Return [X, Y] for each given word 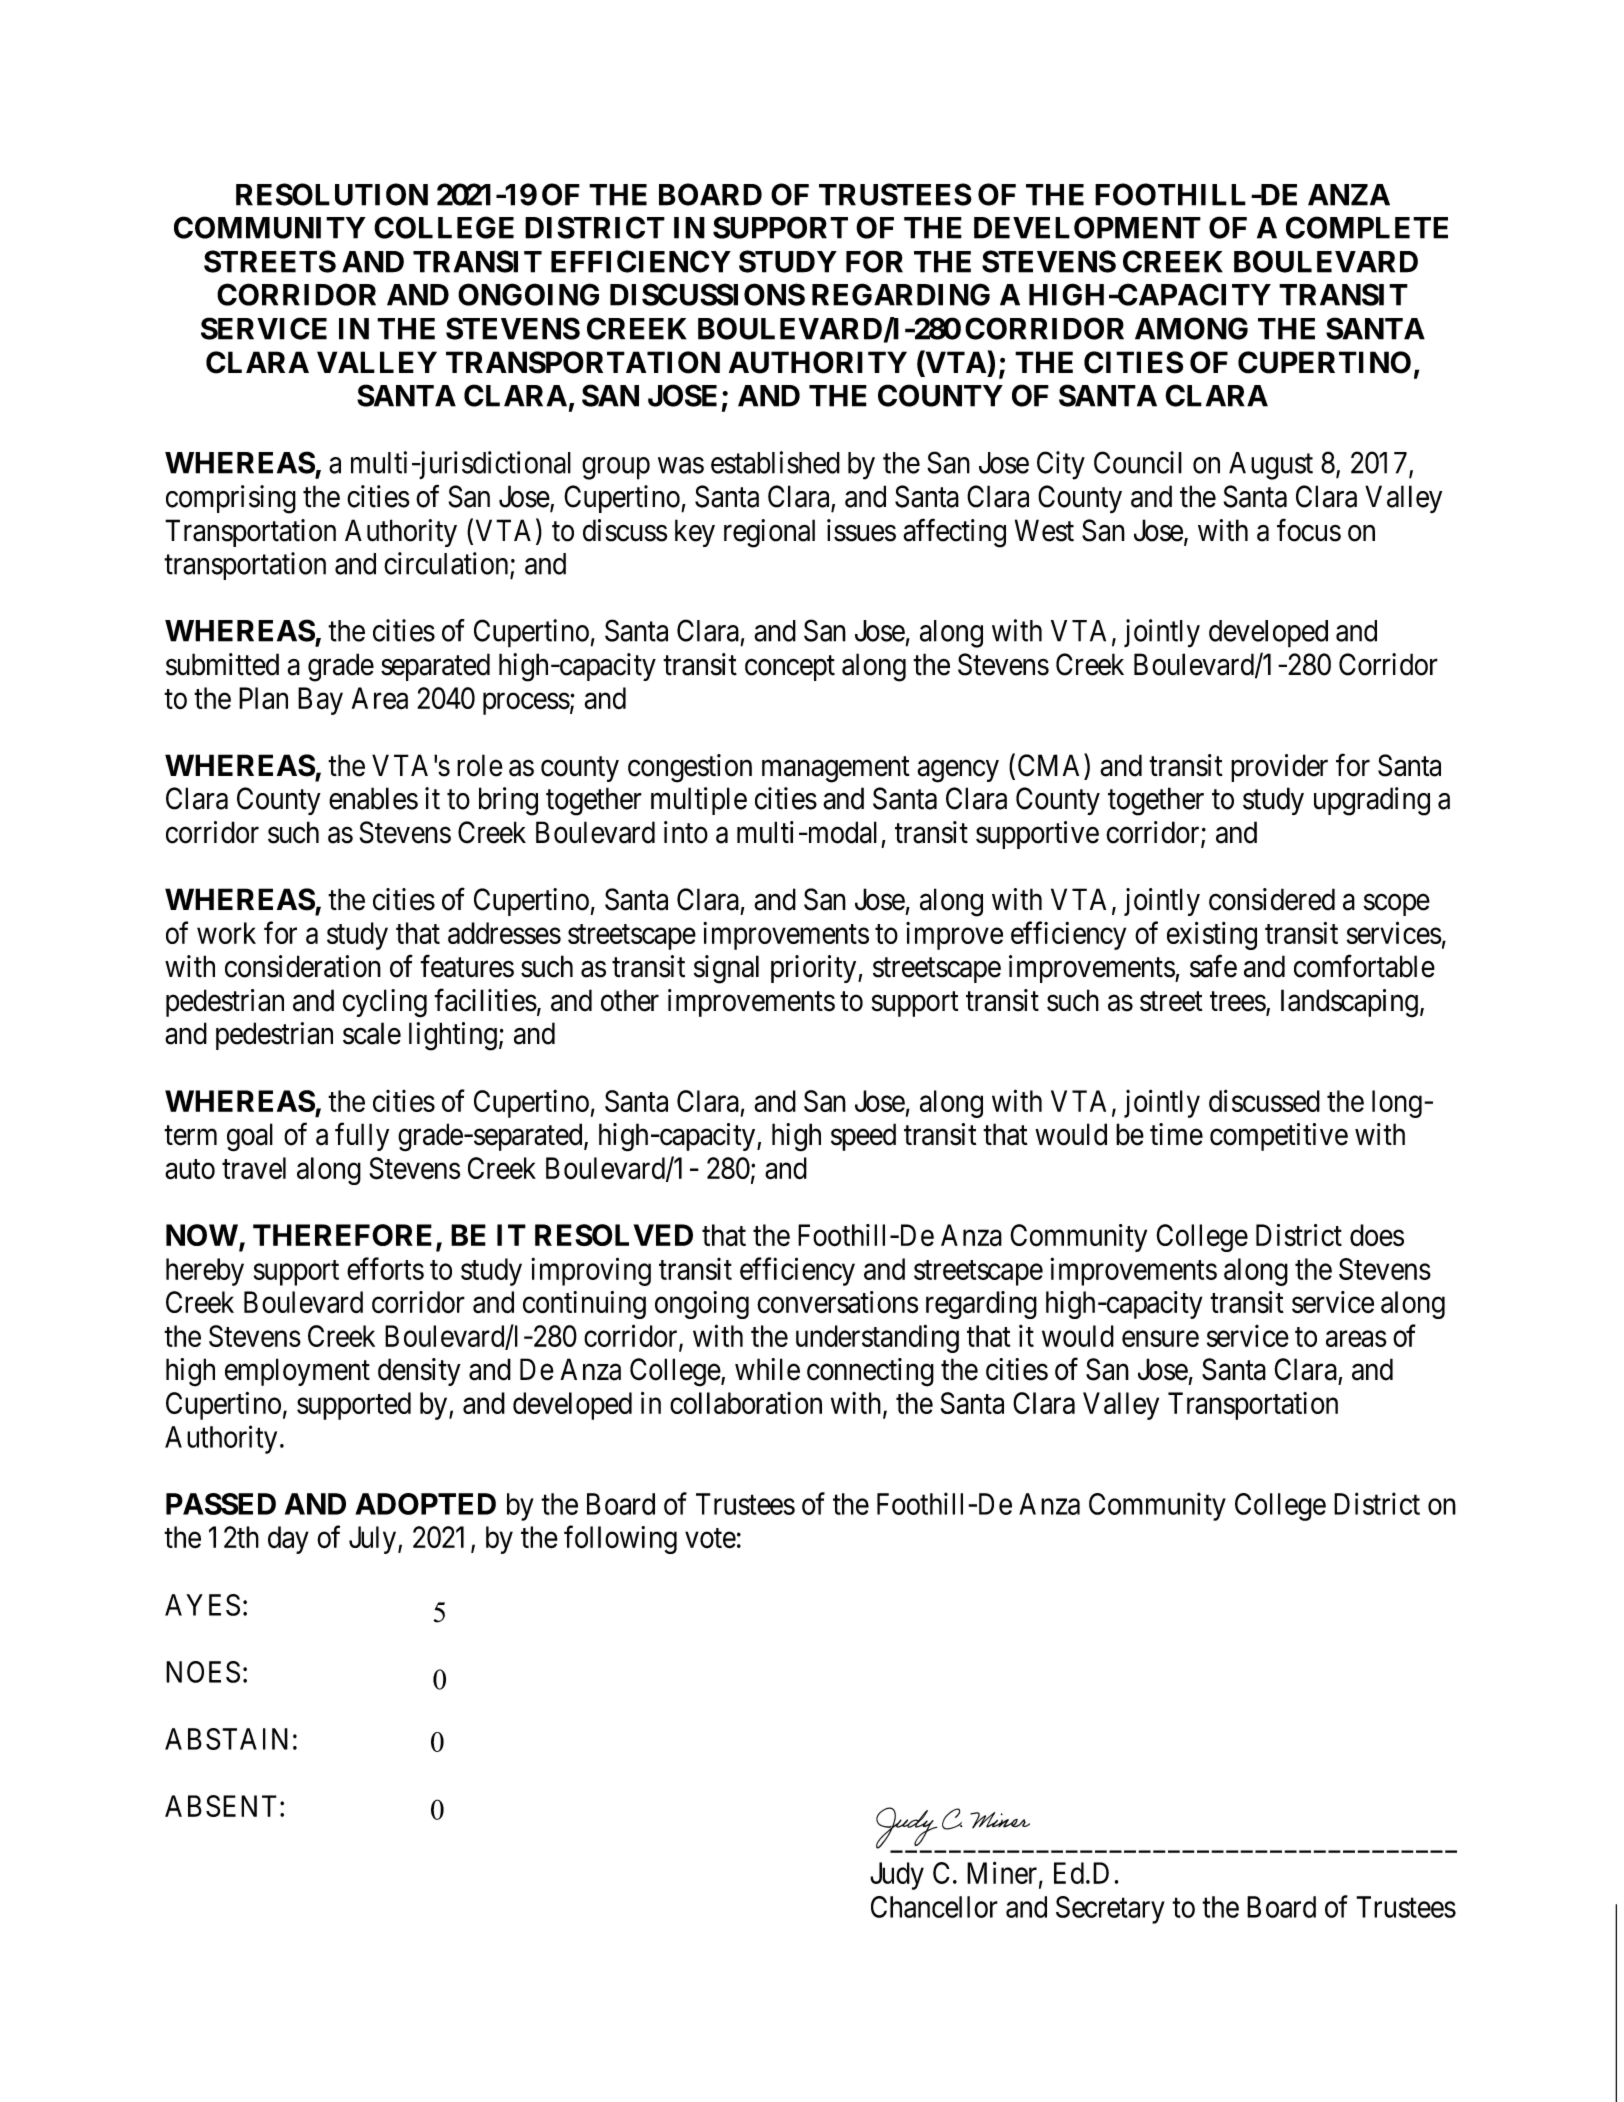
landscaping [1349, 1003]
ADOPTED [425, 1504]
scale [372, 1033]
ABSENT [221, 1806]
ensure [1160, 1339]
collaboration [746, 1403]
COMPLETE [1367, 227]
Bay [320, 701]
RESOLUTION [332, 194]
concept [790, 668]
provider [1279, 768]
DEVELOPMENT [1087, 227]
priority [815, 969]
